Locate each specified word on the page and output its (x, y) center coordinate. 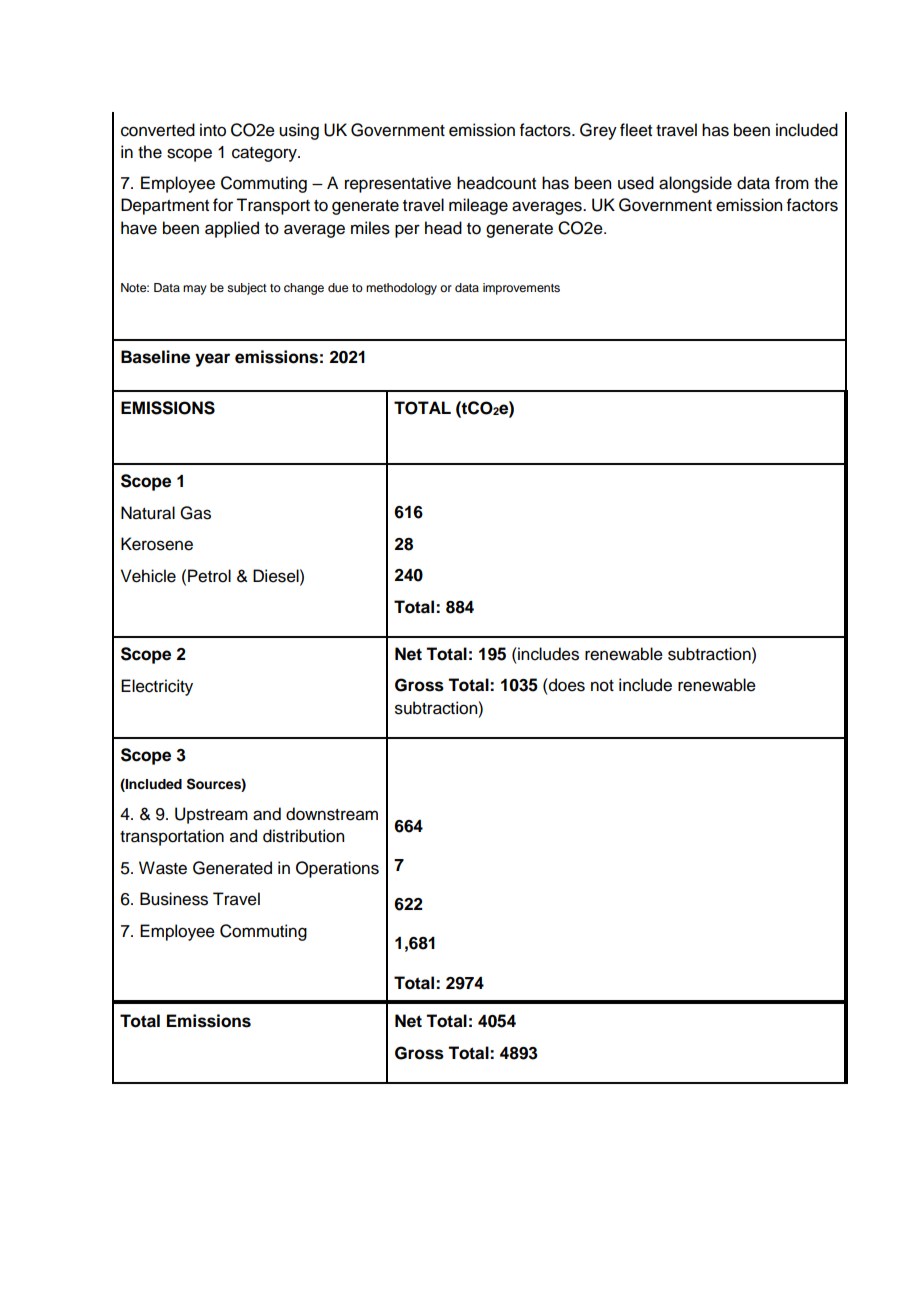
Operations (337, 869)
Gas (195, 513)
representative (398, 184)
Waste (163, 868)
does (566, 685)
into (213, 130)
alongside (695, 184)
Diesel (277, 576)
